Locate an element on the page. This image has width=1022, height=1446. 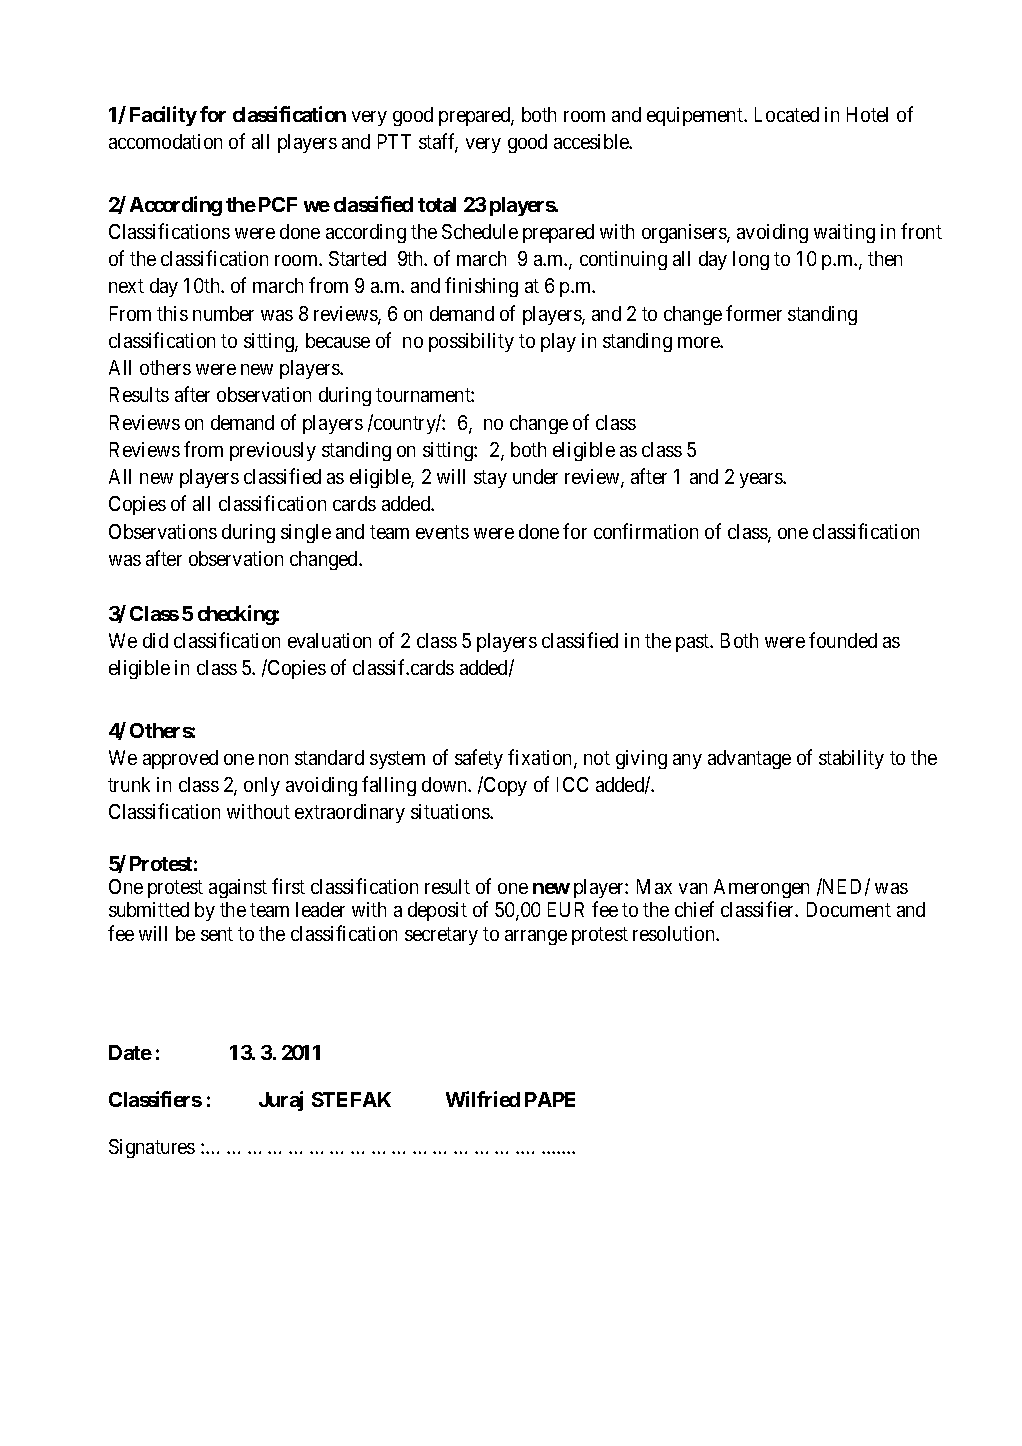
fixation is located at coordinates (541, 758).
